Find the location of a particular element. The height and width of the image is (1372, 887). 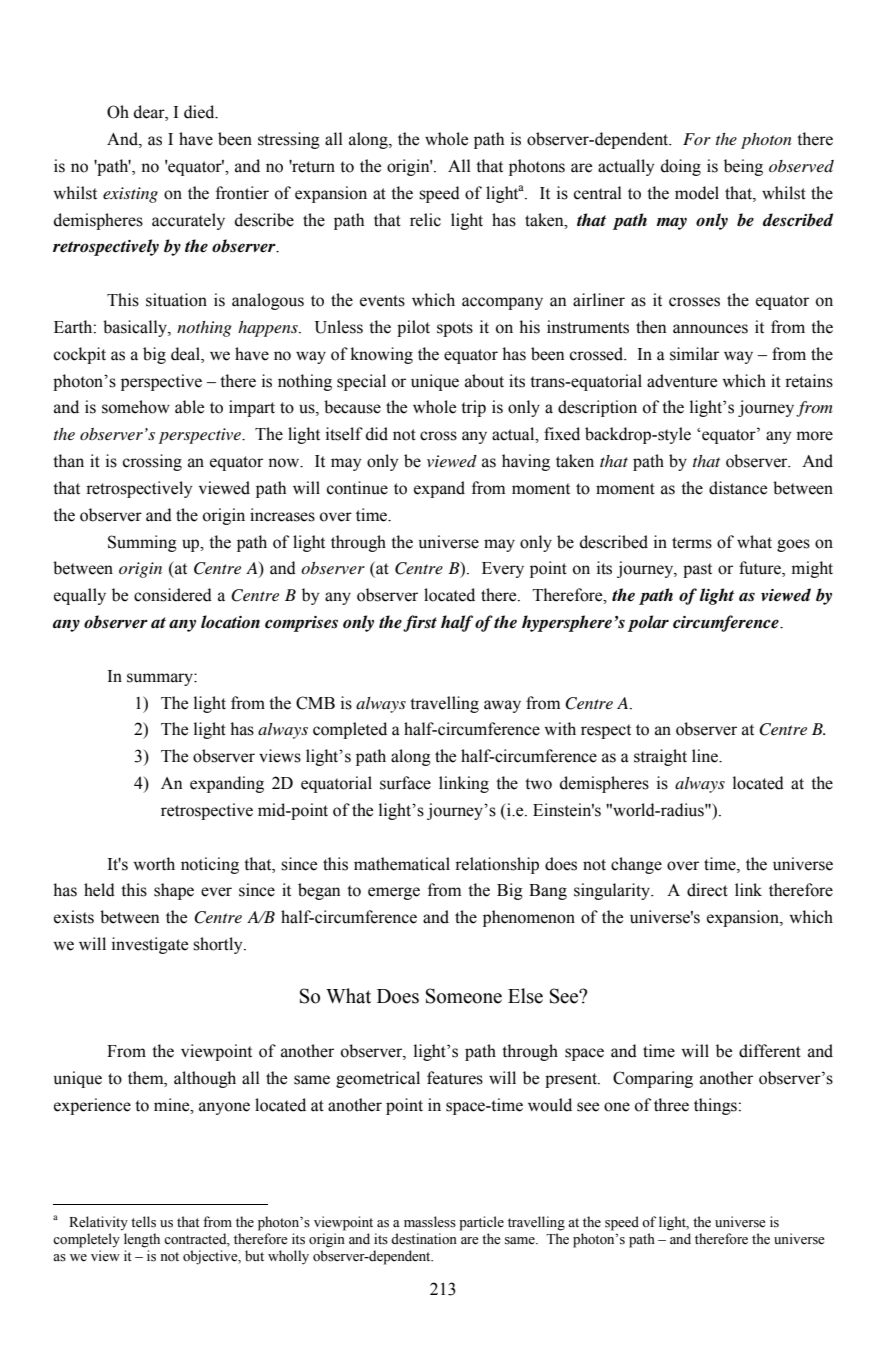

trip is located at coordinates (473, 408).
